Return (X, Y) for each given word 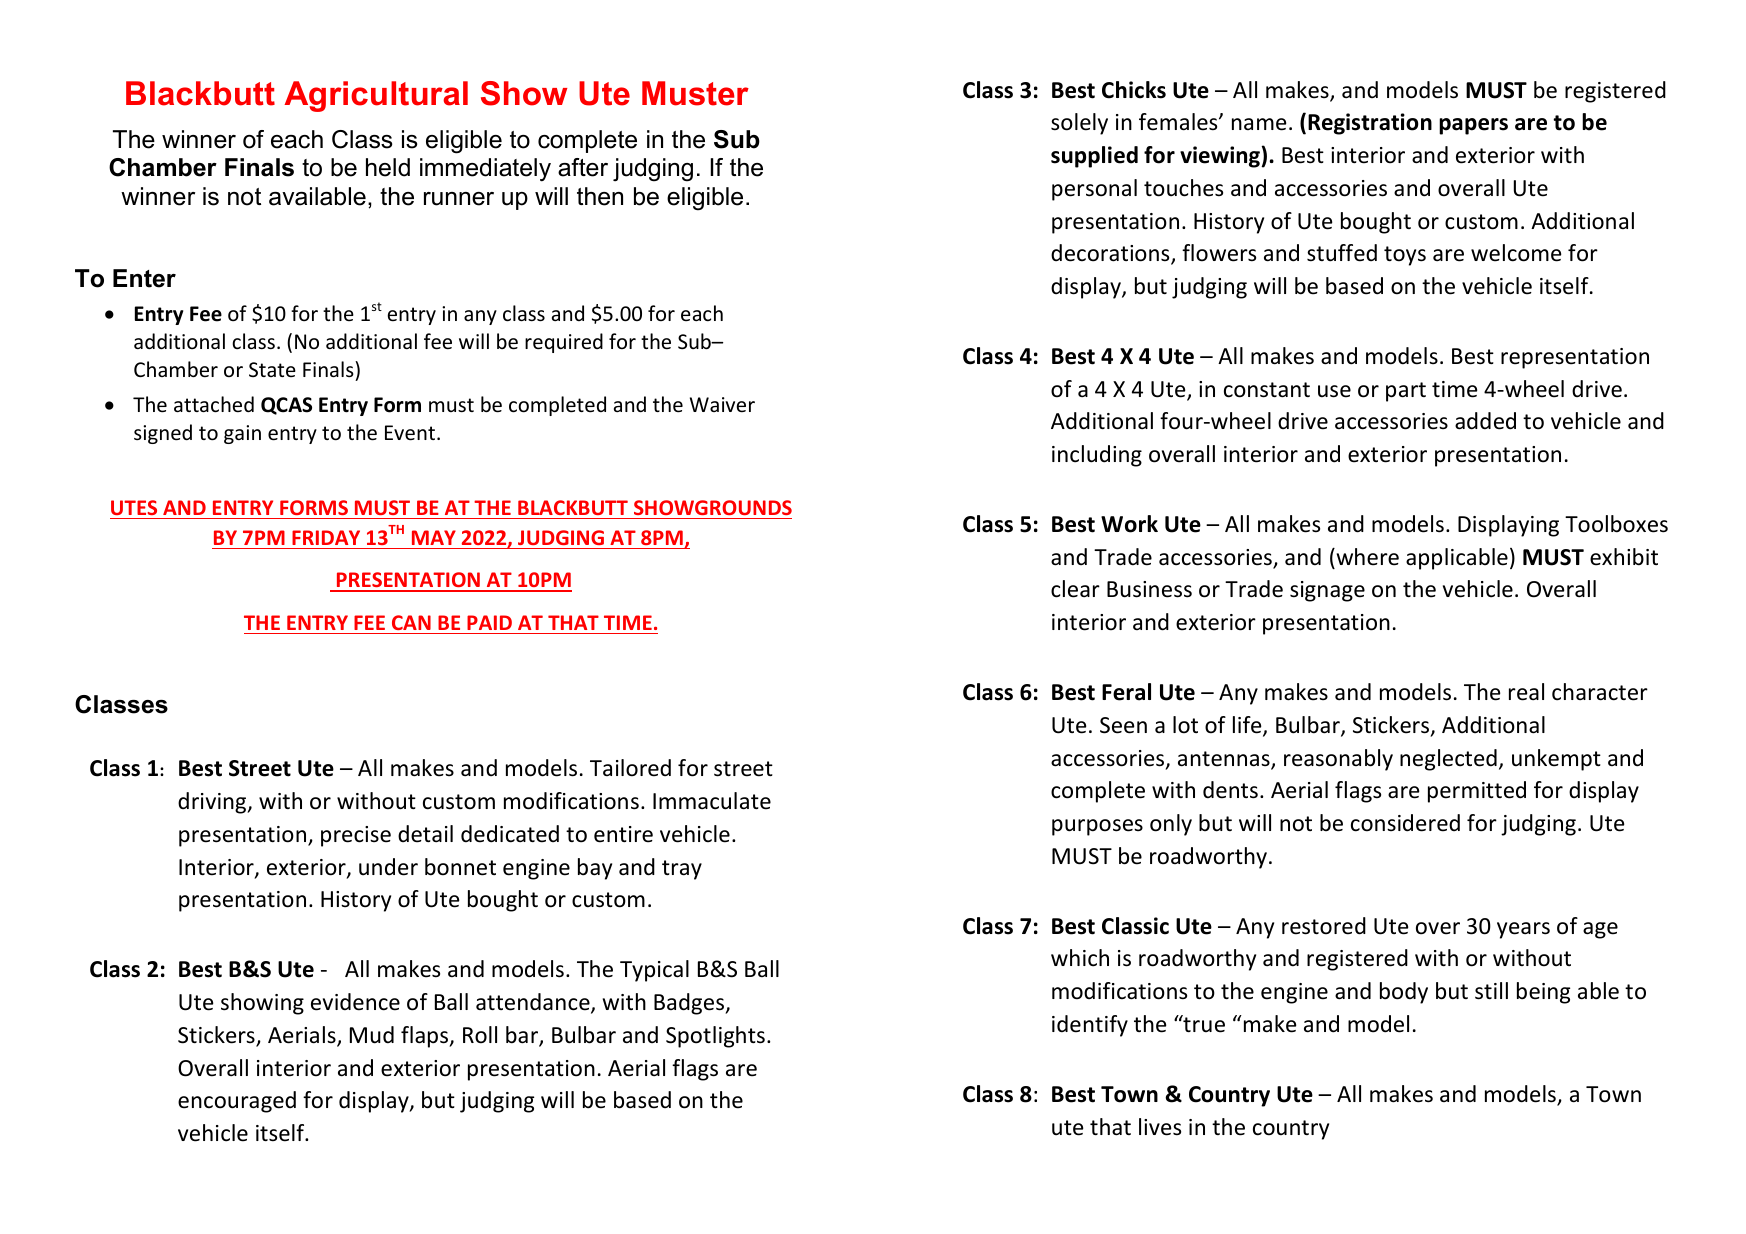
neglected (1448, 760)
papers (1473, 126)
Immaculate (712, 801)
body (1404, 993)
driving (213, 803)
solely (1079, 124)
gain (242, 434)
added (1485, 421)
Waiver (722, 405)
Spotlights (715, 1037)
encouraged (237, 1102)
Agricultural (376, 96)
